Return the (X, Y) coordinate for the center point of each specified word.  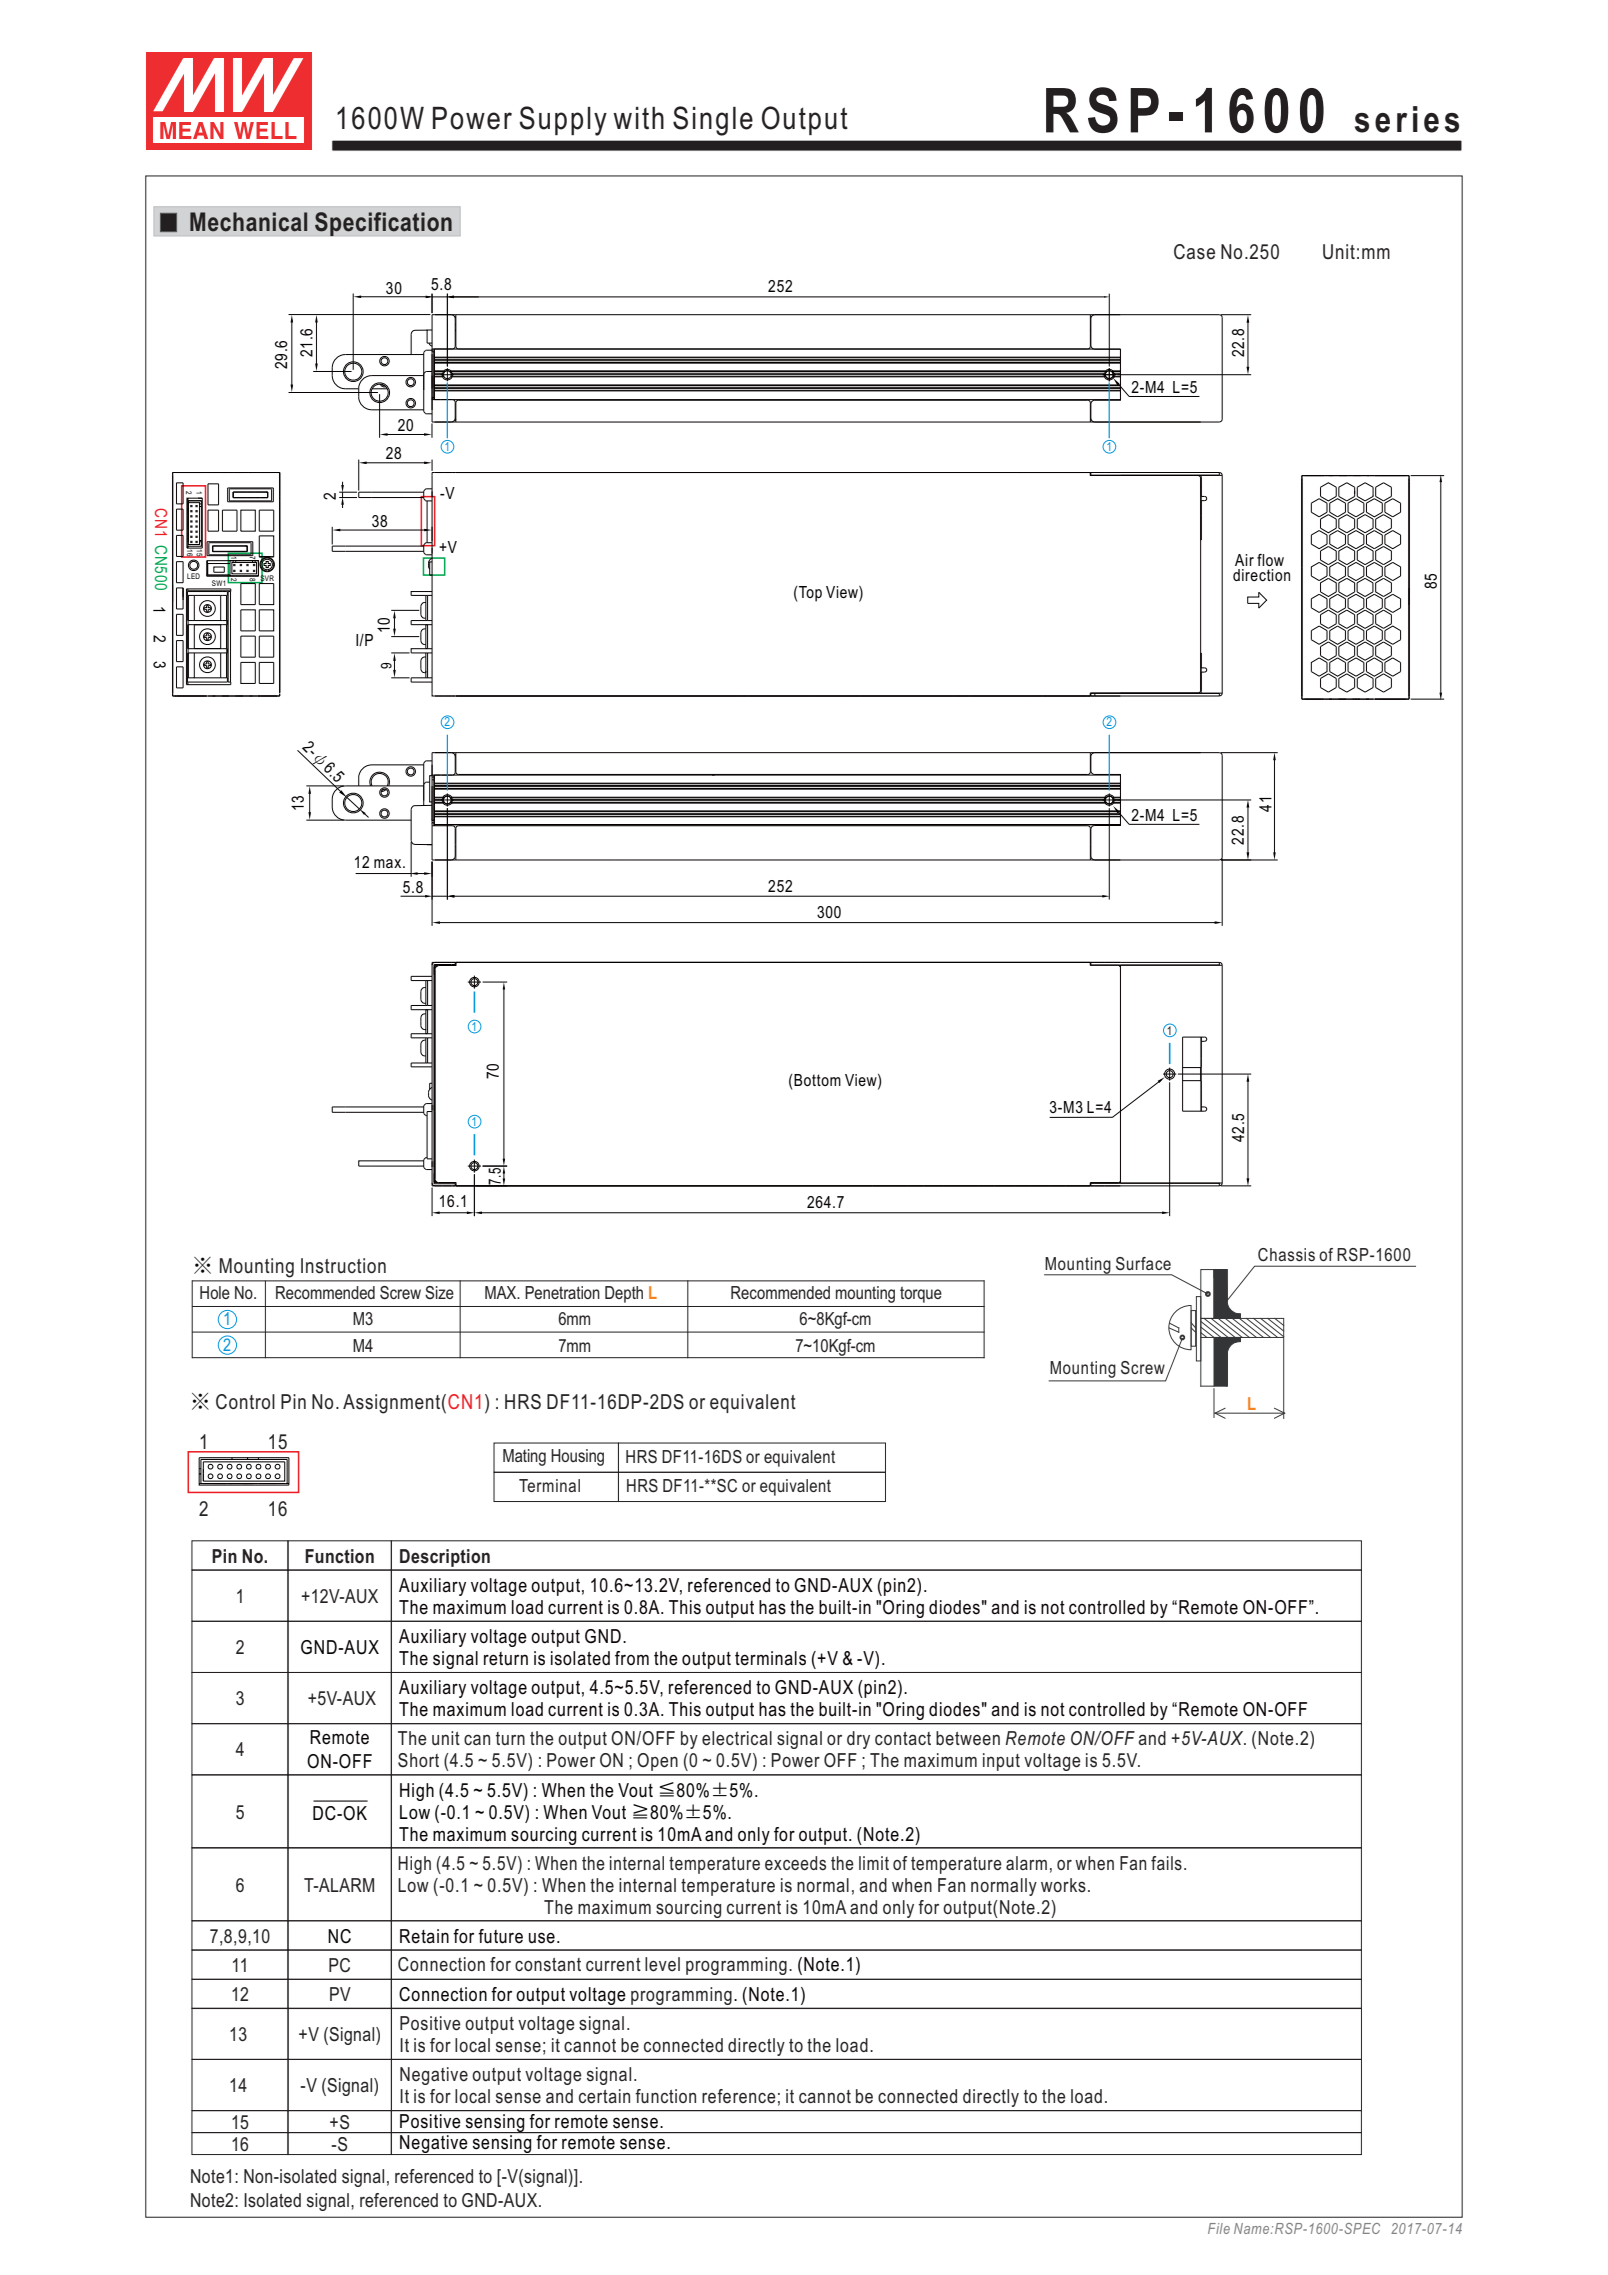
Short (418, 1760)
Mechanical (248, 222)
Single (713, 121)
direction (1261, 575)
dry (858, 1740)
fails (1166, 1863)
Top (809, 594)
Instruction (343, 1266)
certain (604, 2096)
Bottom (816, 1080)
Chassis (1286, 1254)
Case (1194, 252)
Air (1244, 560)
